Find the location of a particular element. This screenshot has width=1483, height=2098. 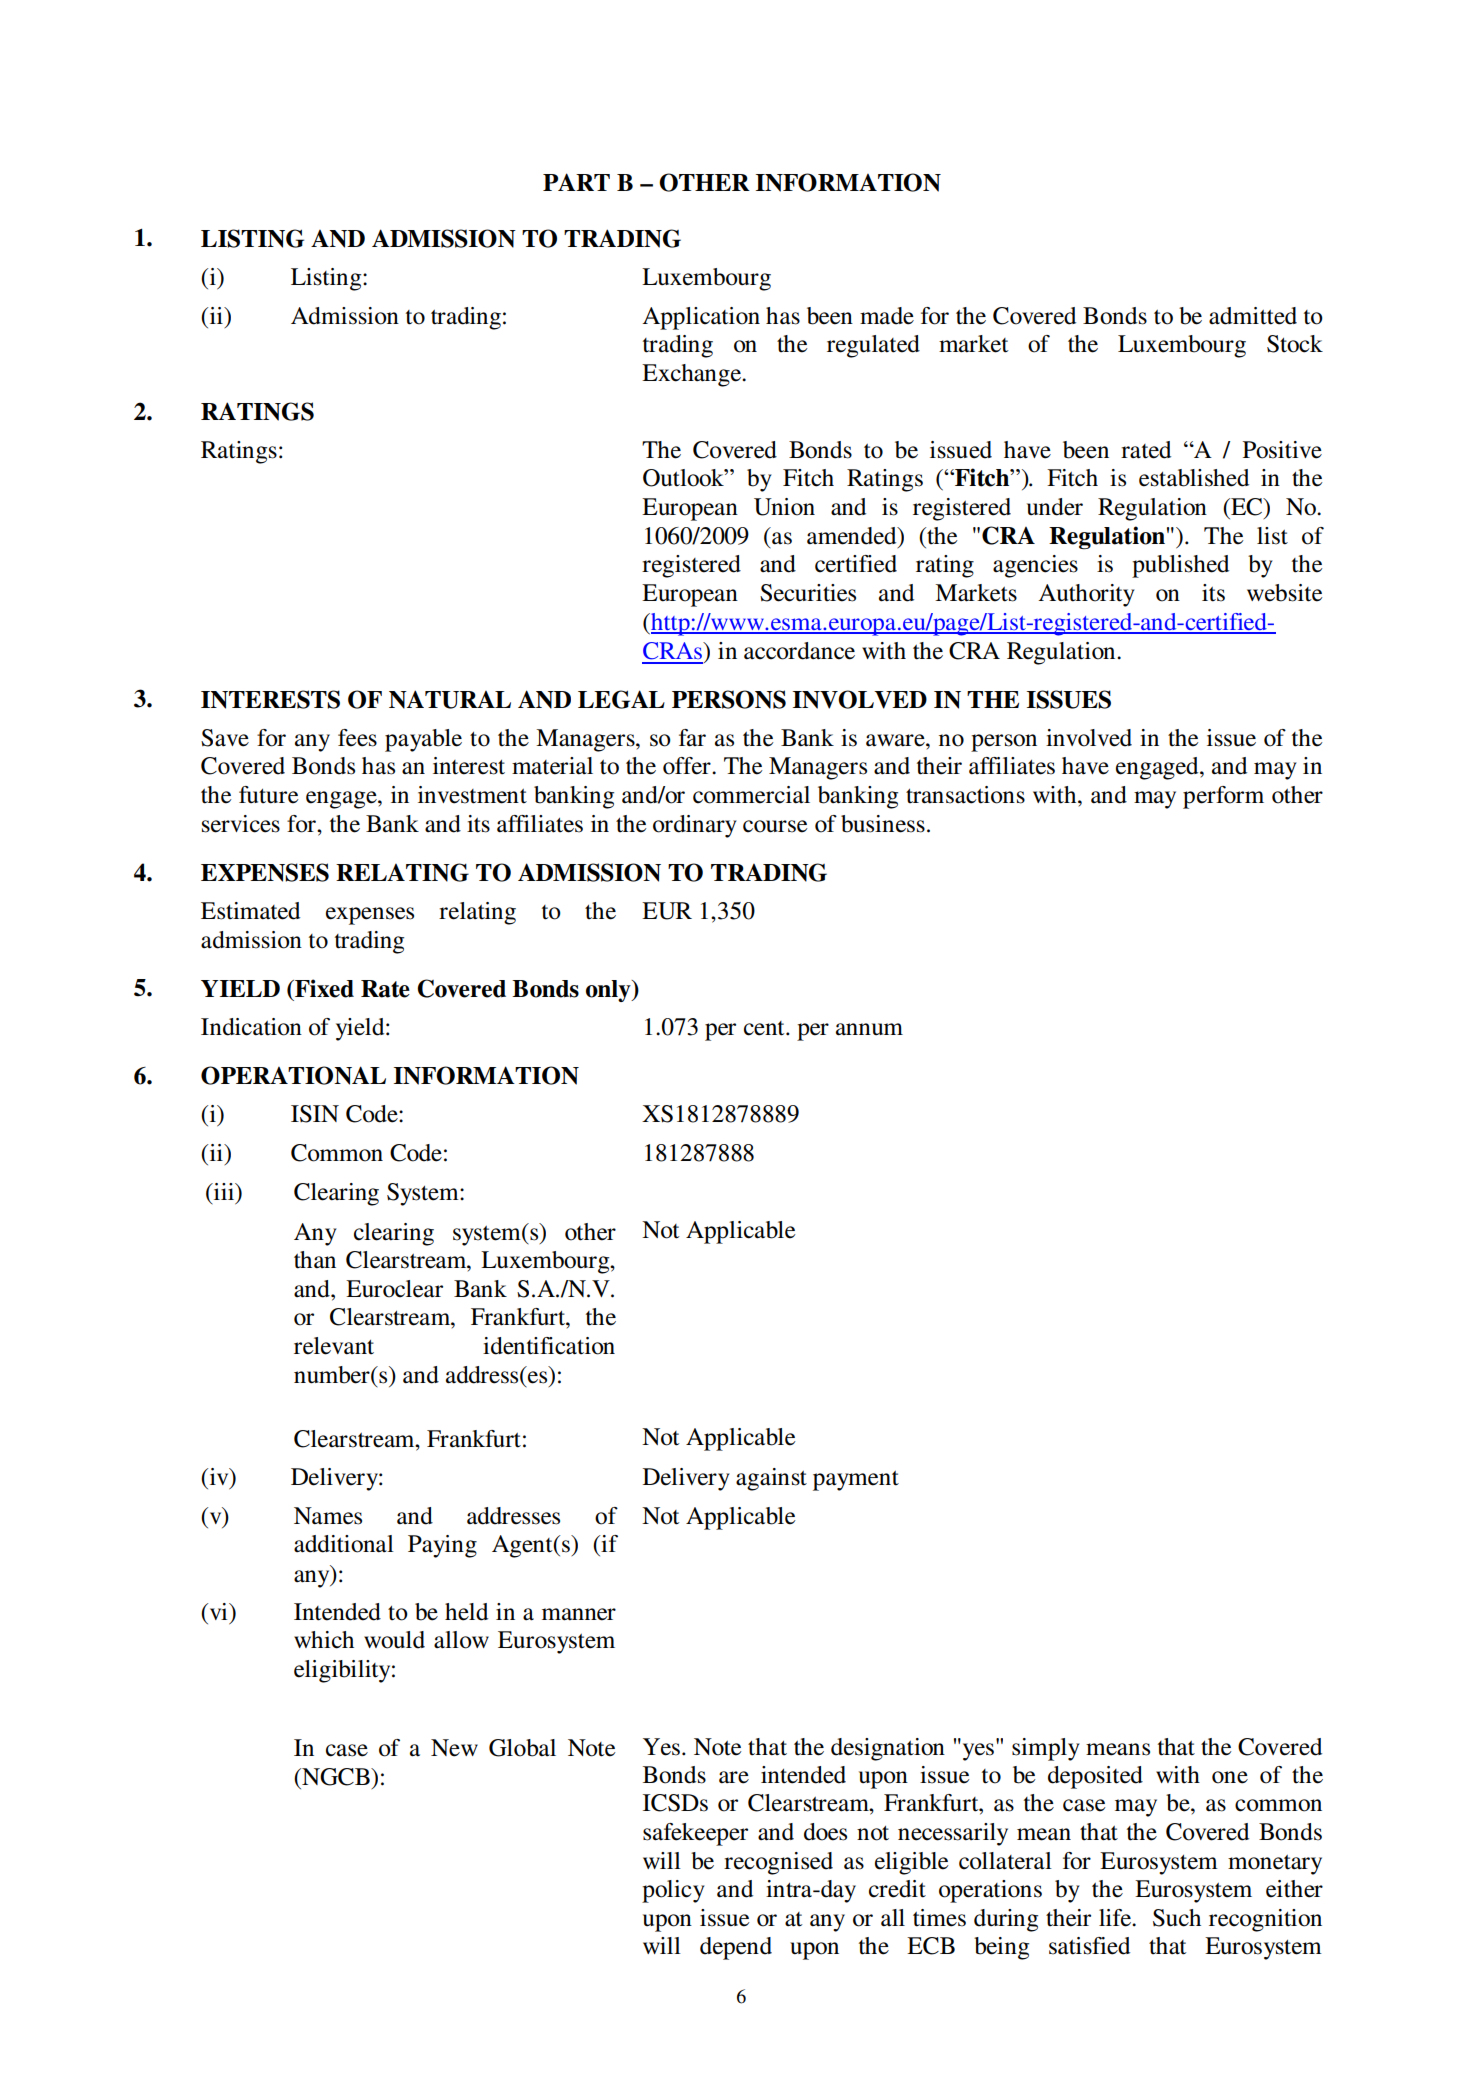

against is located at coordinates (771, 1479).
